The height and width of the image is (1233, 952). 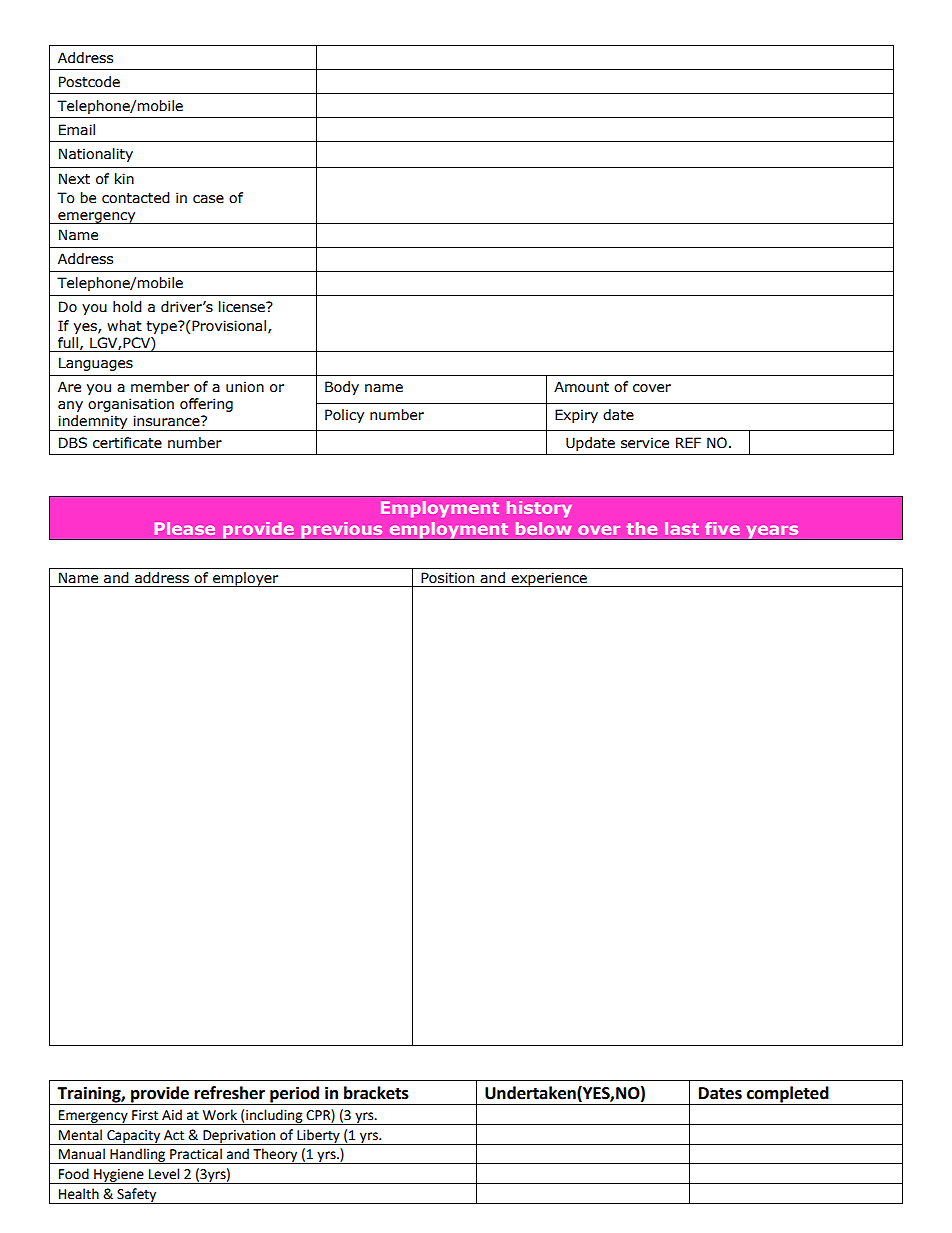 I want to click on last, so click(x=682, y=528).
